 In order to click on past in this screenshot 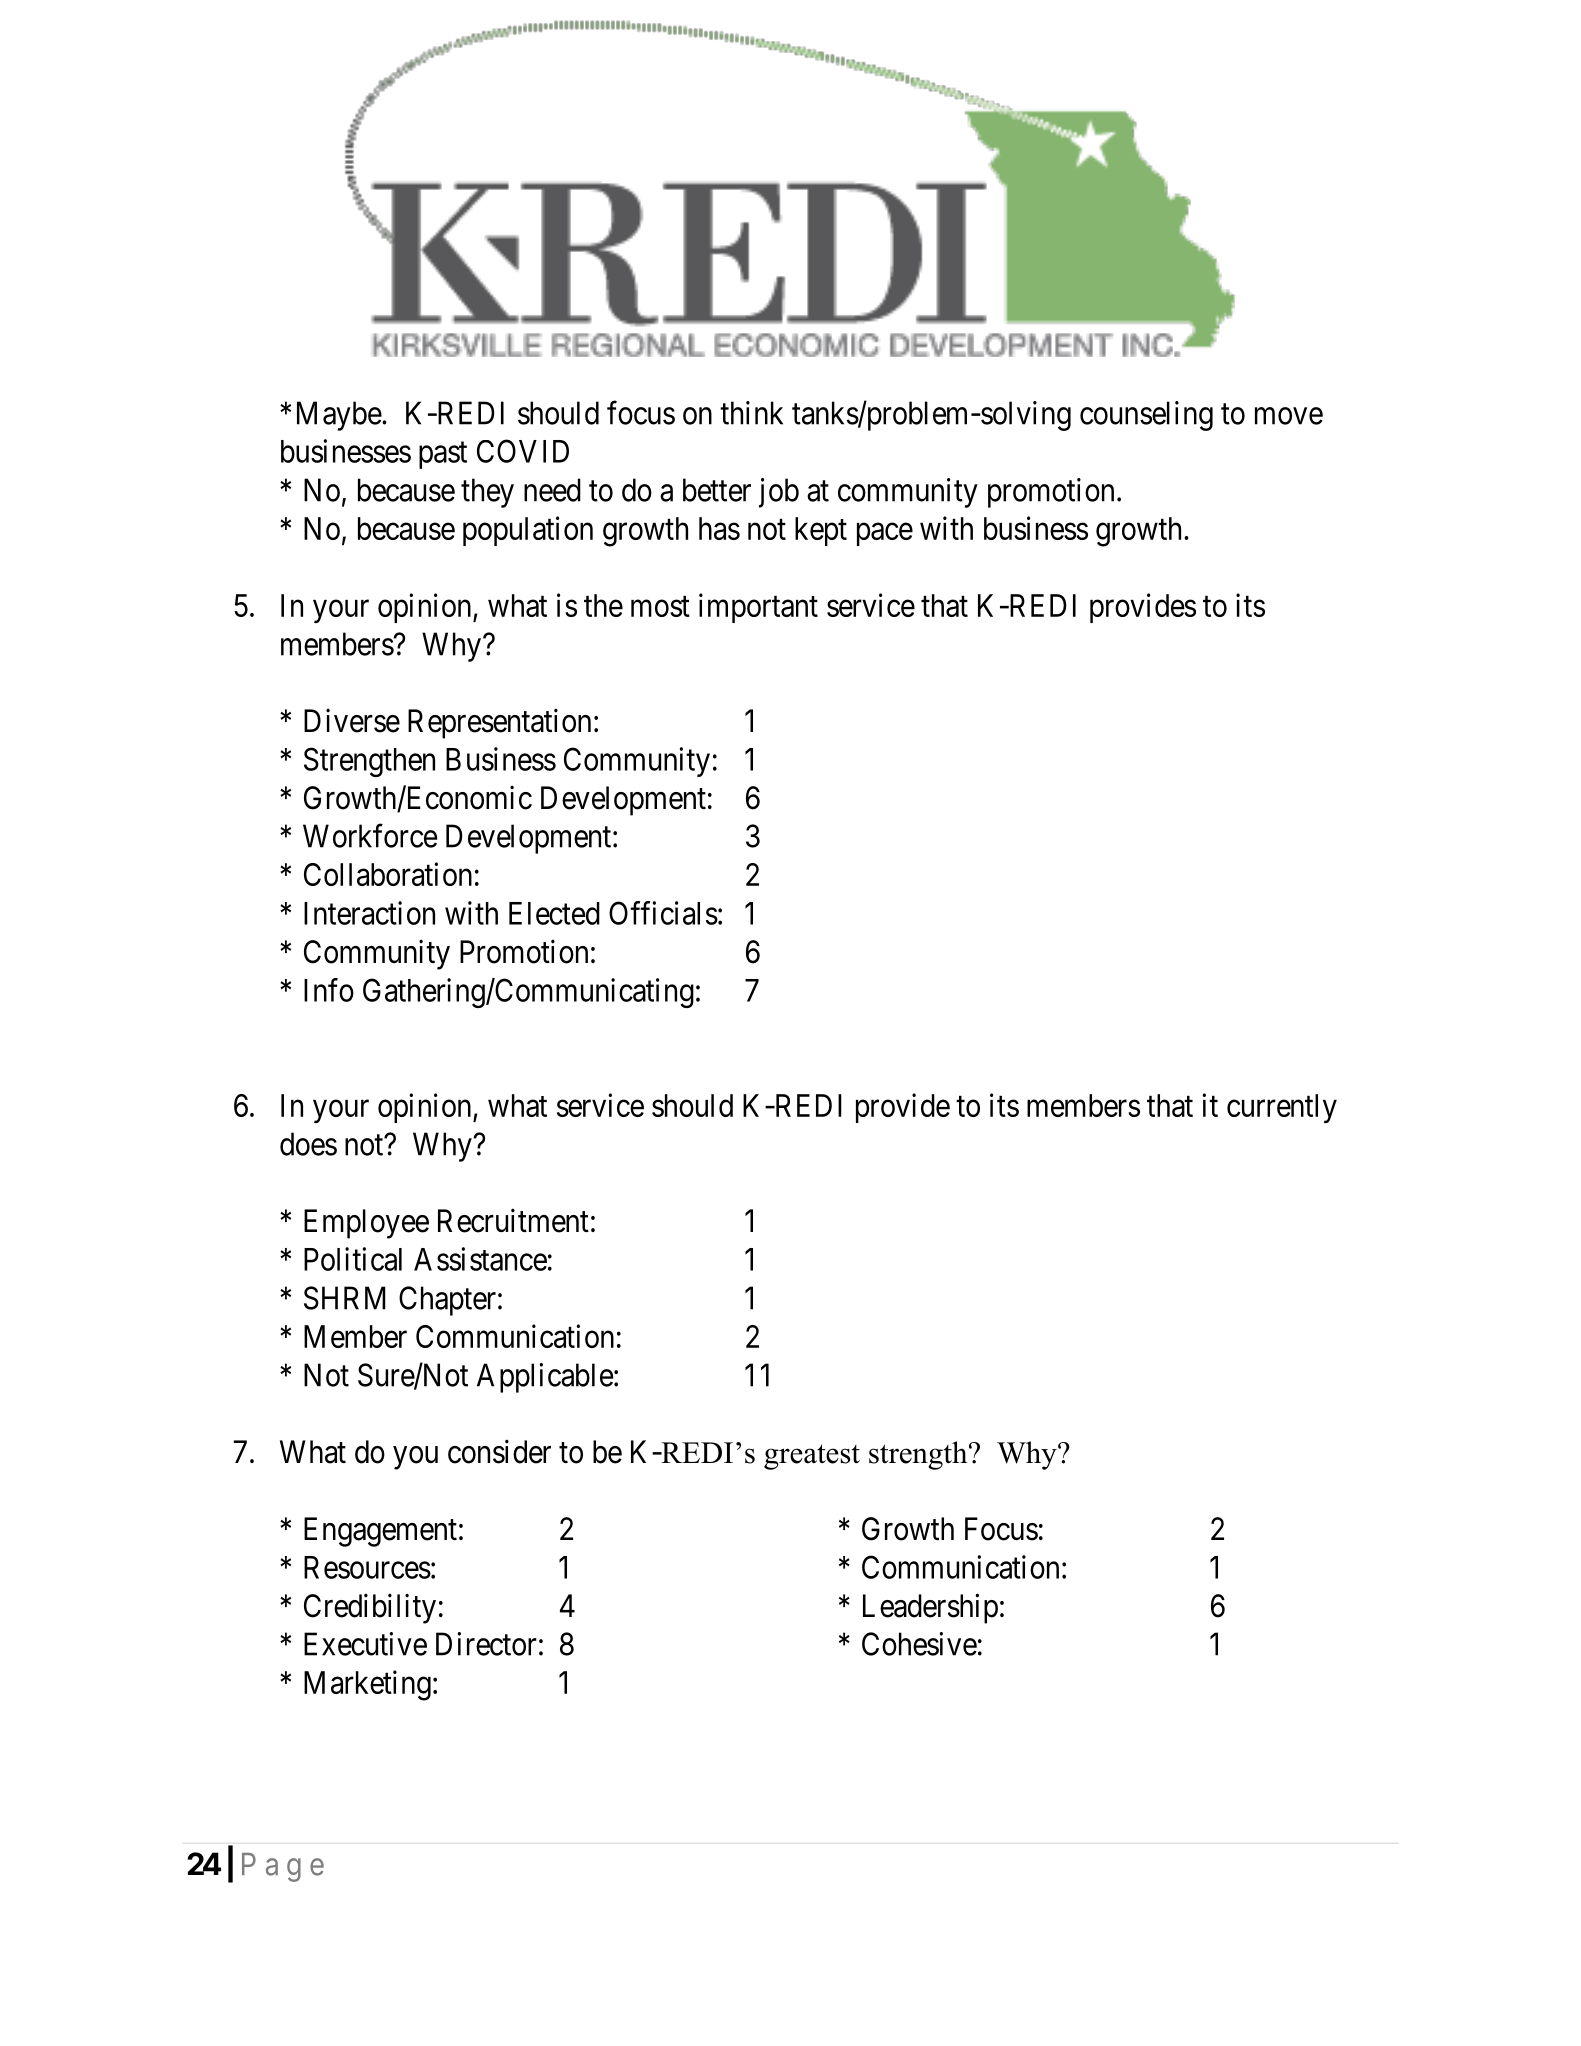, I will do `click(443, 455)`.
